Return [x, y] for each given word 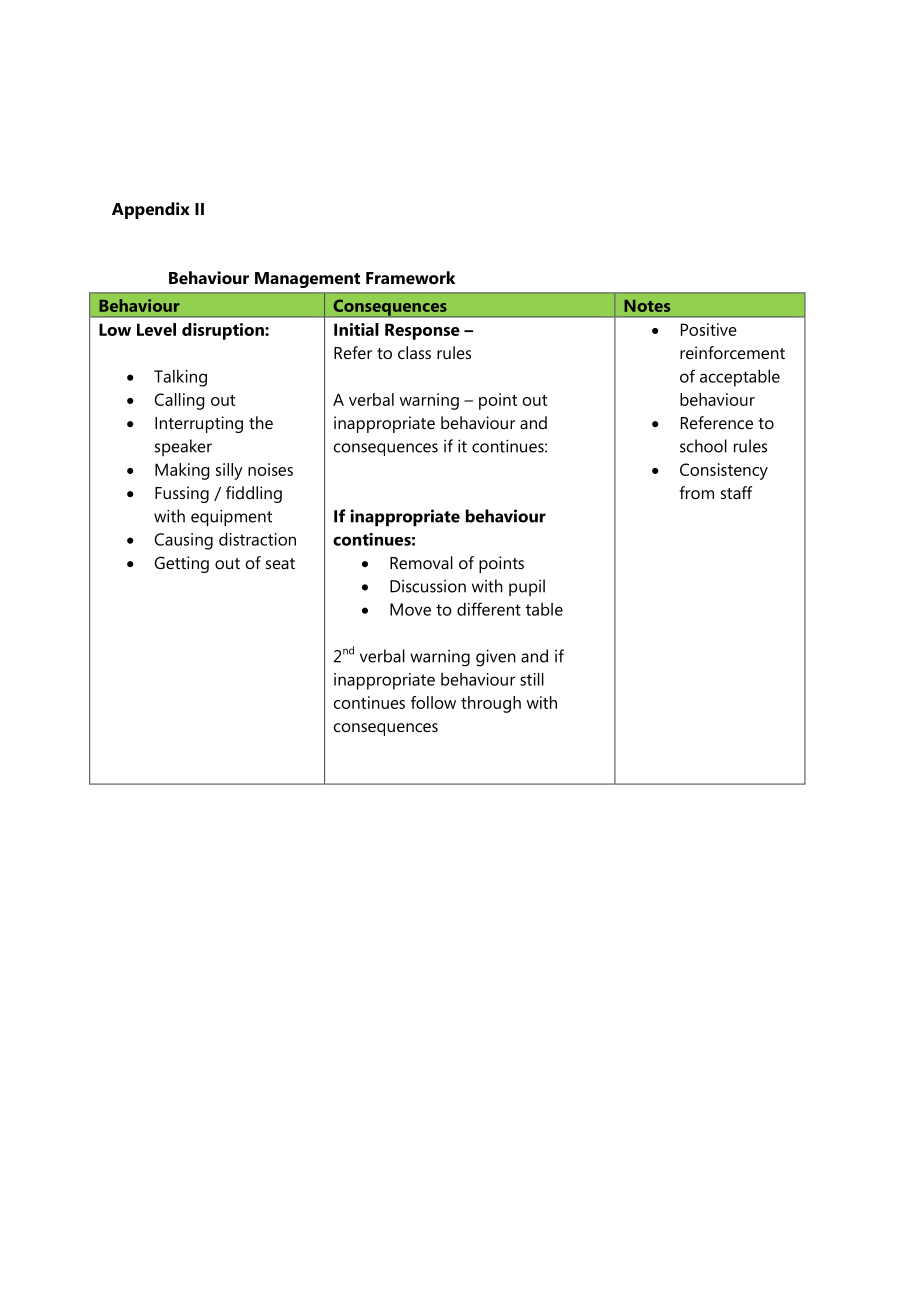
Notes [647, 306]
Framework [410, 277]
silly [229, 471]
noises [270, 469]
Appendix [151, 210]
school [703, 446]
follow [433, 702]
